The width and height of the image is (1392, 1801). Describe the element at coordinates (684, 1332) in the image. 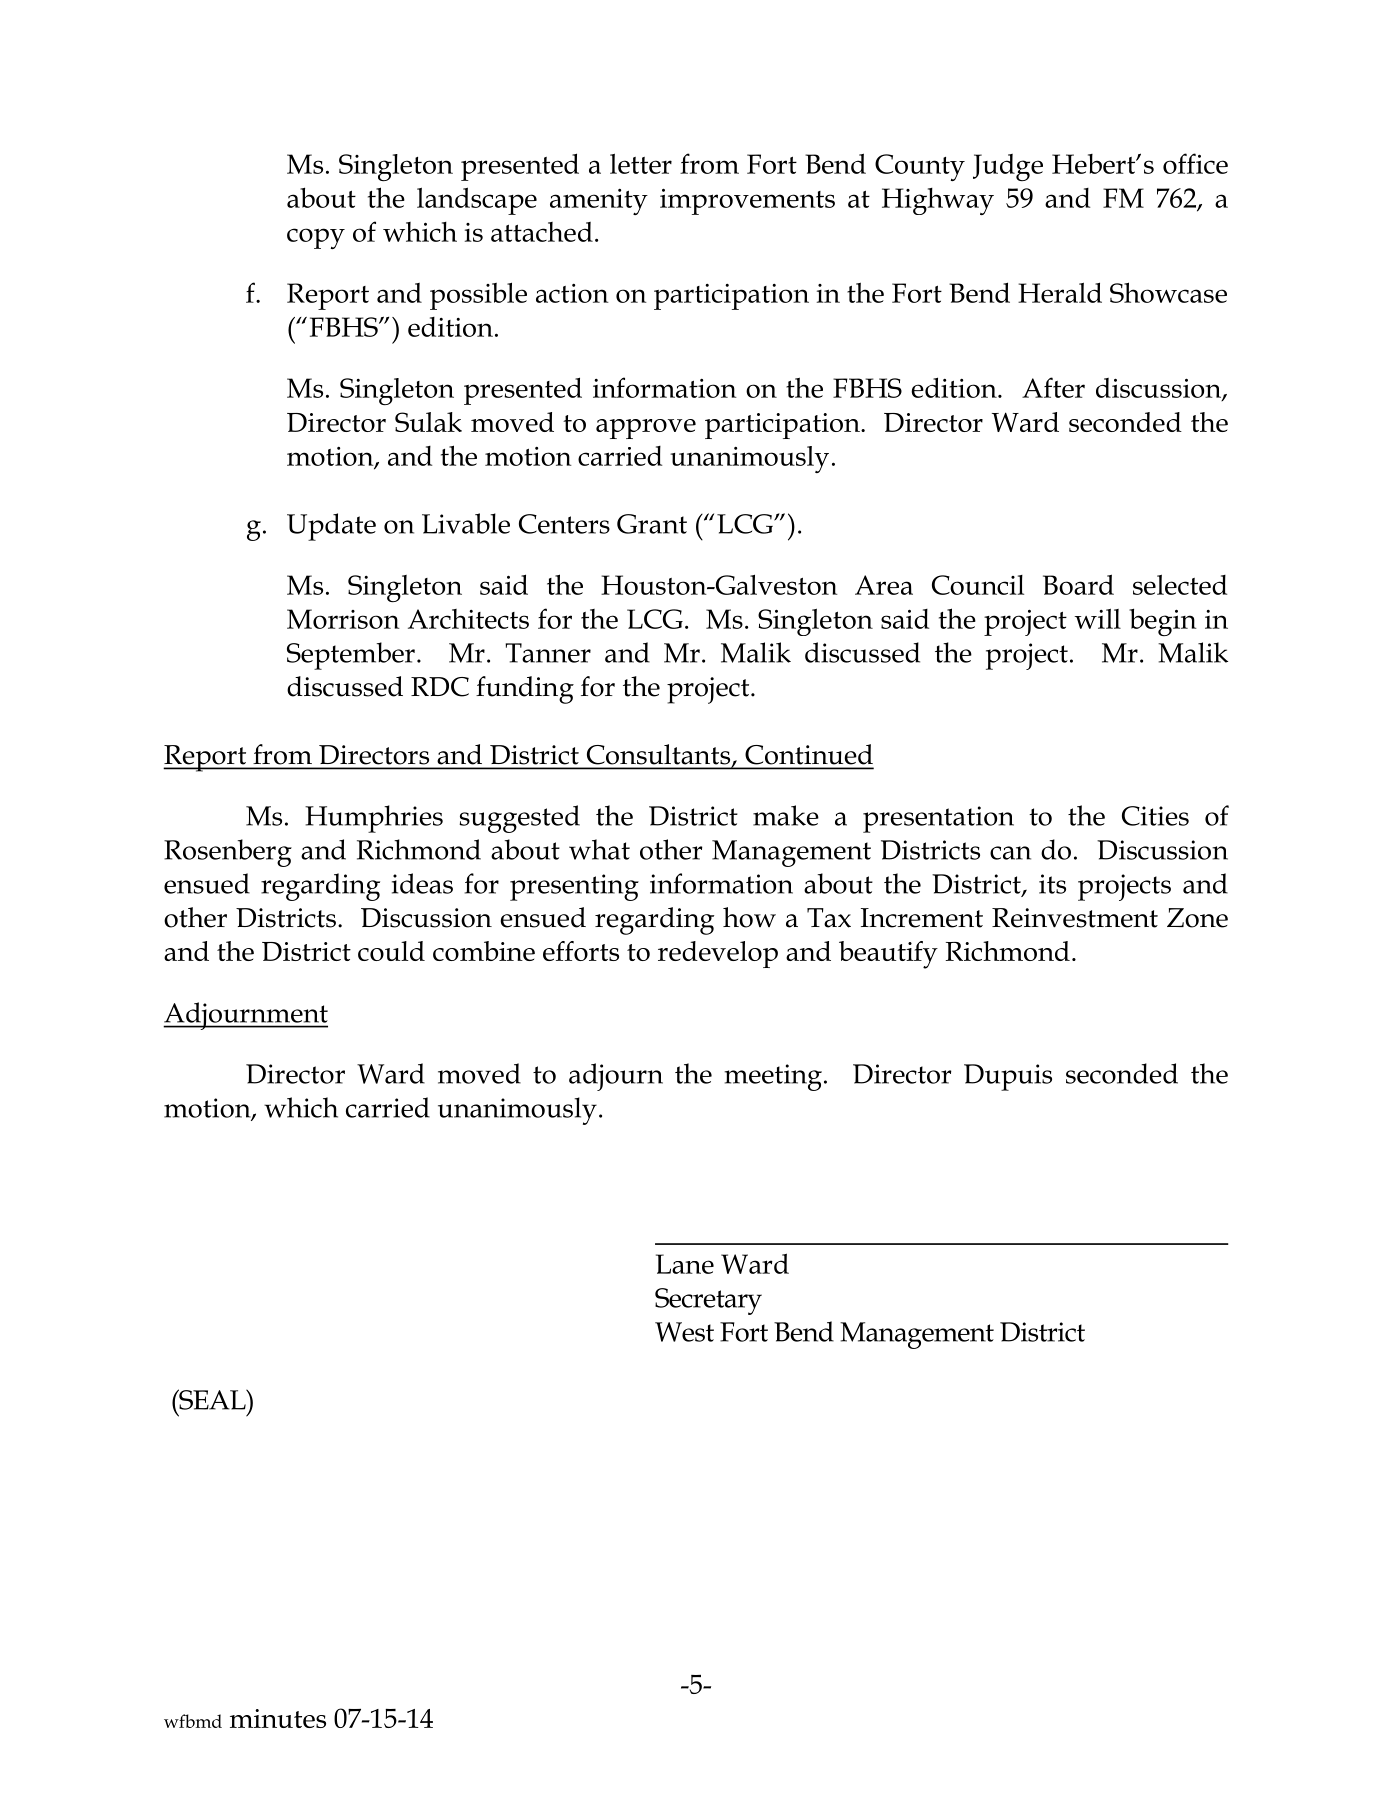

I see `West` at that location.
